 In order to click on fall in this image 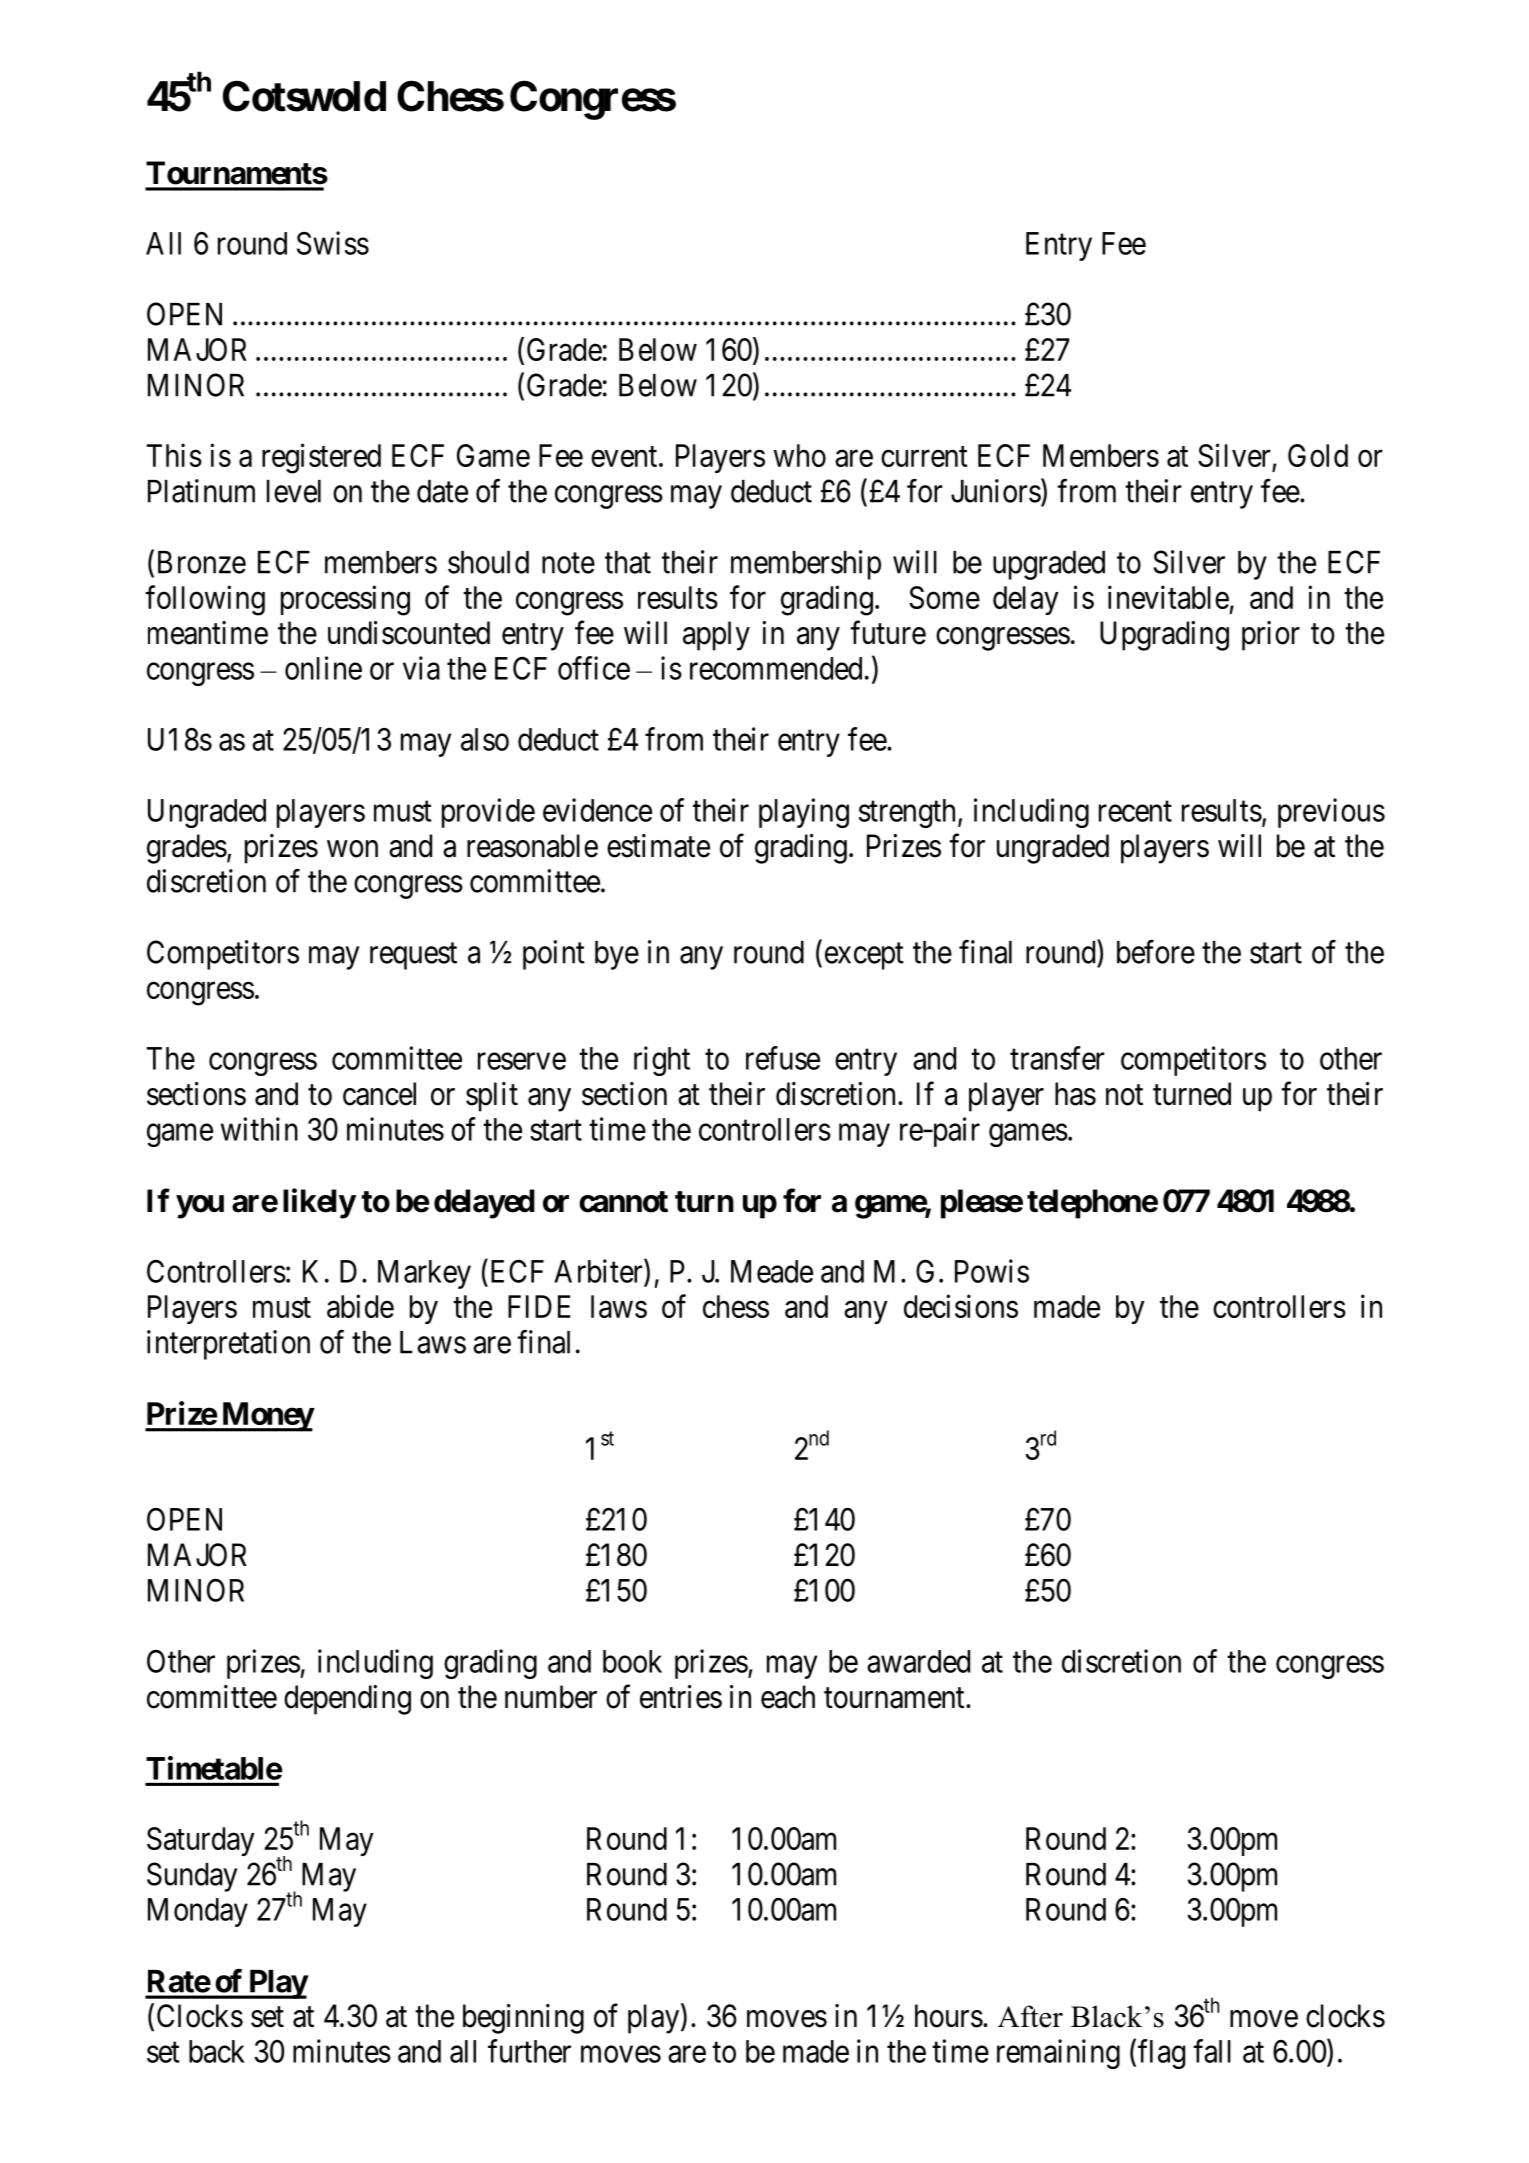, I will do `click(1212, 2051)`.
